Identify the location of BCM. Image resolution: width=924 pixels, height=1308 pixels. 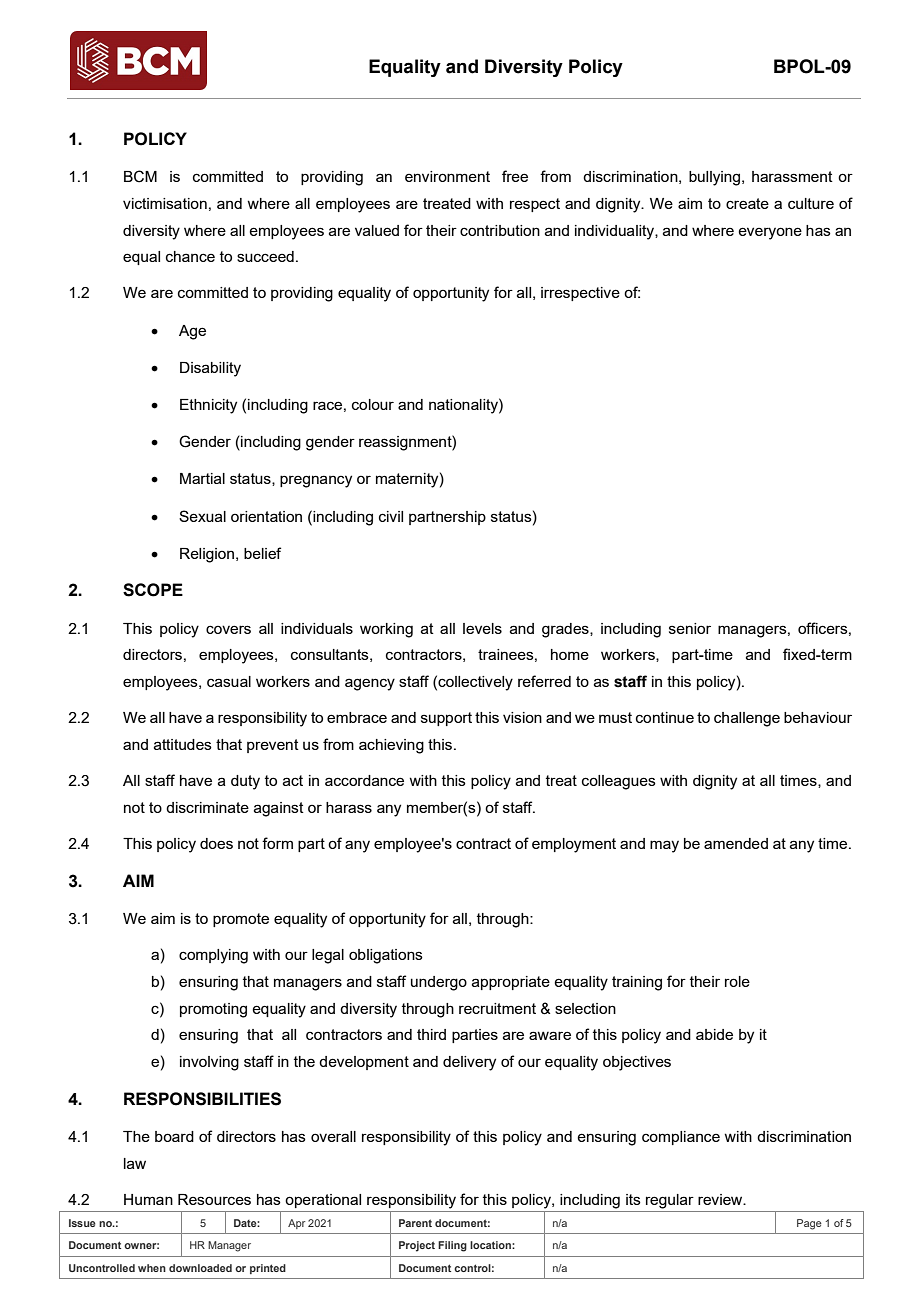
(140, 176).
